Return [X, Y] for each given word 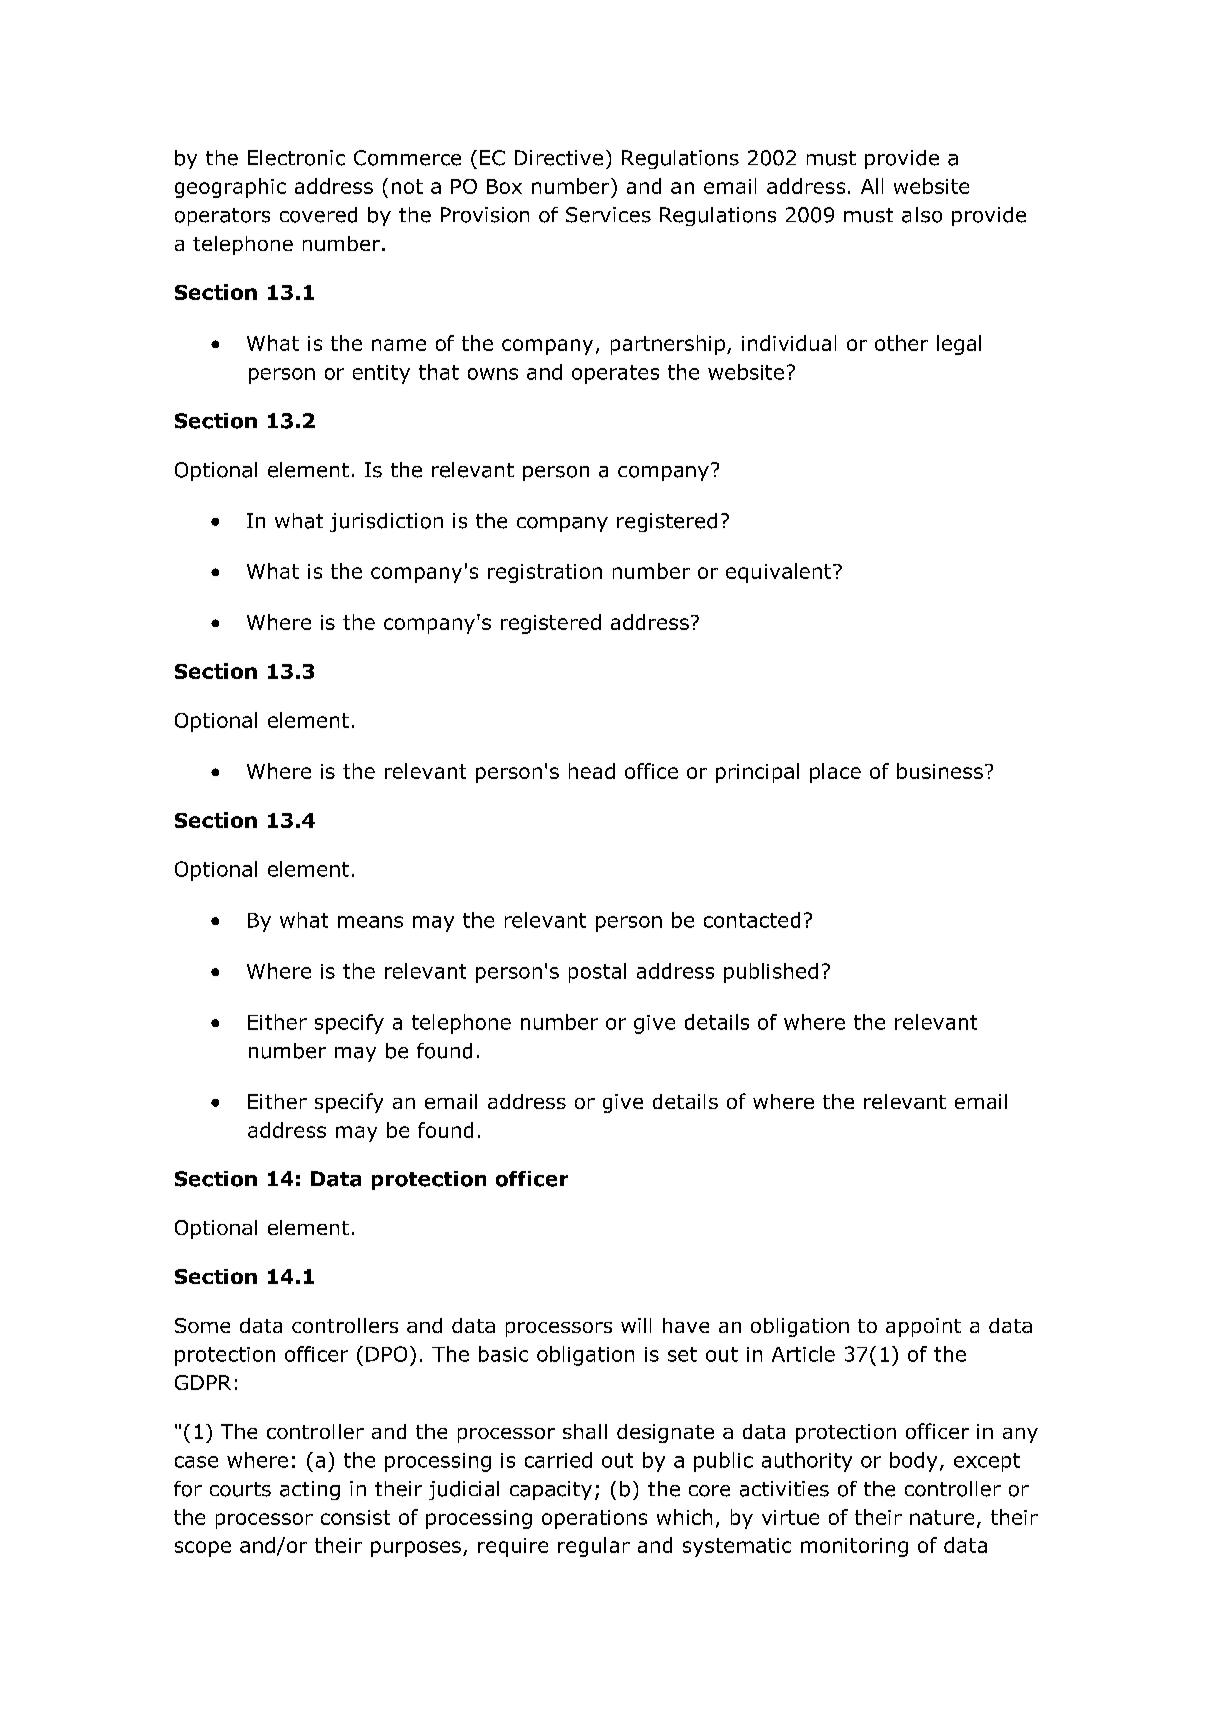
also [922, 215]
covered [318, 215]
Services [608, 215]
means [370, 922]
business [940, 771]
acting [310, 1490]
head [592, 771]
